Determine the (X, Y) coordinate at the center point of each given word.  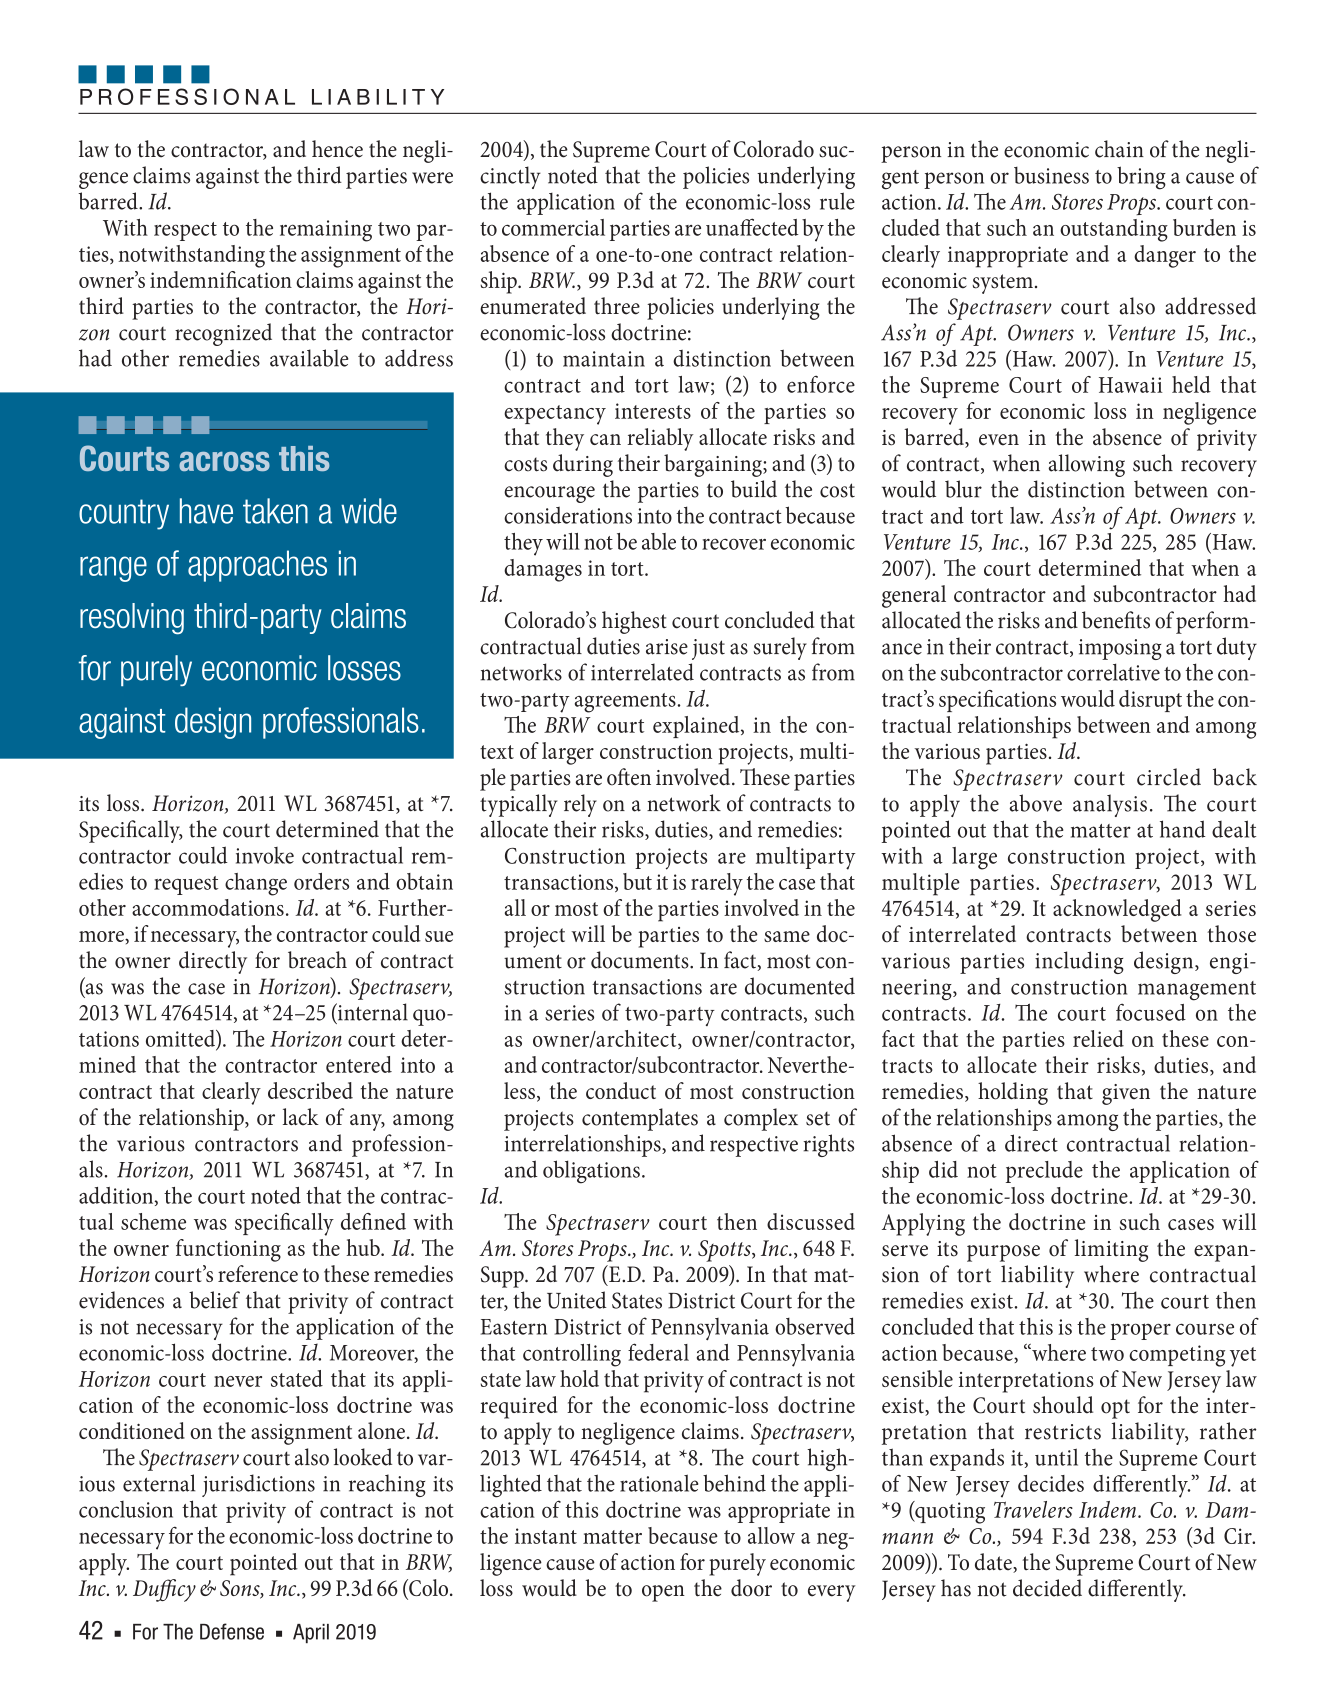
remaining (326, 231)
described (310, 1090)
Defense (232, 1631)
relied (1098, 1038)
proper (1140, 1331)
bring (1141, 178)
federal (658, 1352)
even (999, 440)
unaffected (752, 227)
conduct (621, 1090)
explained (697, 727)
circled (1169, 777)
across (224, 461)
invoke (265, 855)
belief (214, 1300)
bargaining (714, 465)
